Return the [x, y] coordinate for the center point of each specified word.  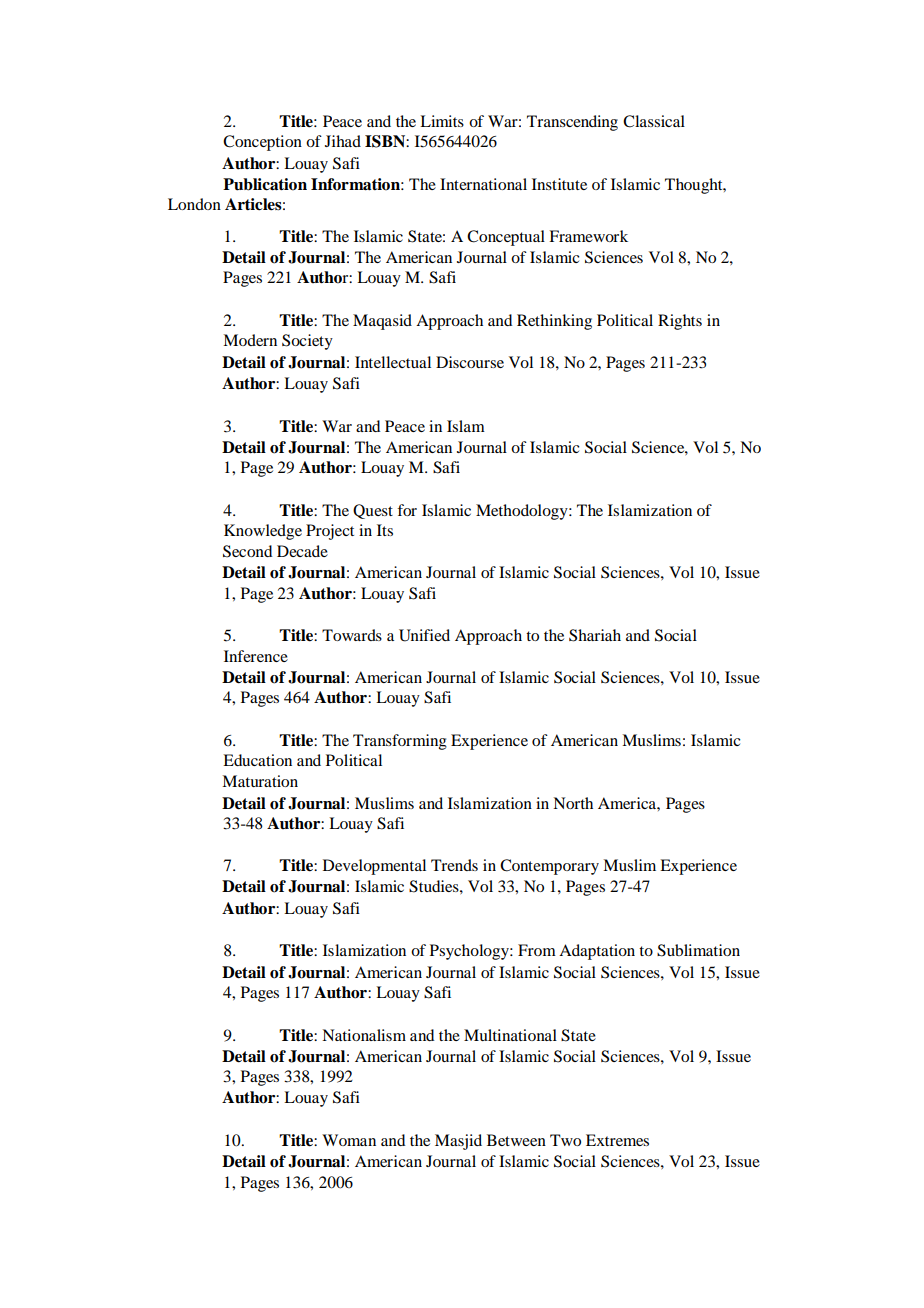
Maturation [260, 781]
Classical [654, 121]
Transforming [400, 742]
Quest [373, 511]
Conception [262, 143]
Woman [349, 1140]
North [573, 803]
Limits [442, 121]
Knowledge [263, 532]
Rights [680, 322]
